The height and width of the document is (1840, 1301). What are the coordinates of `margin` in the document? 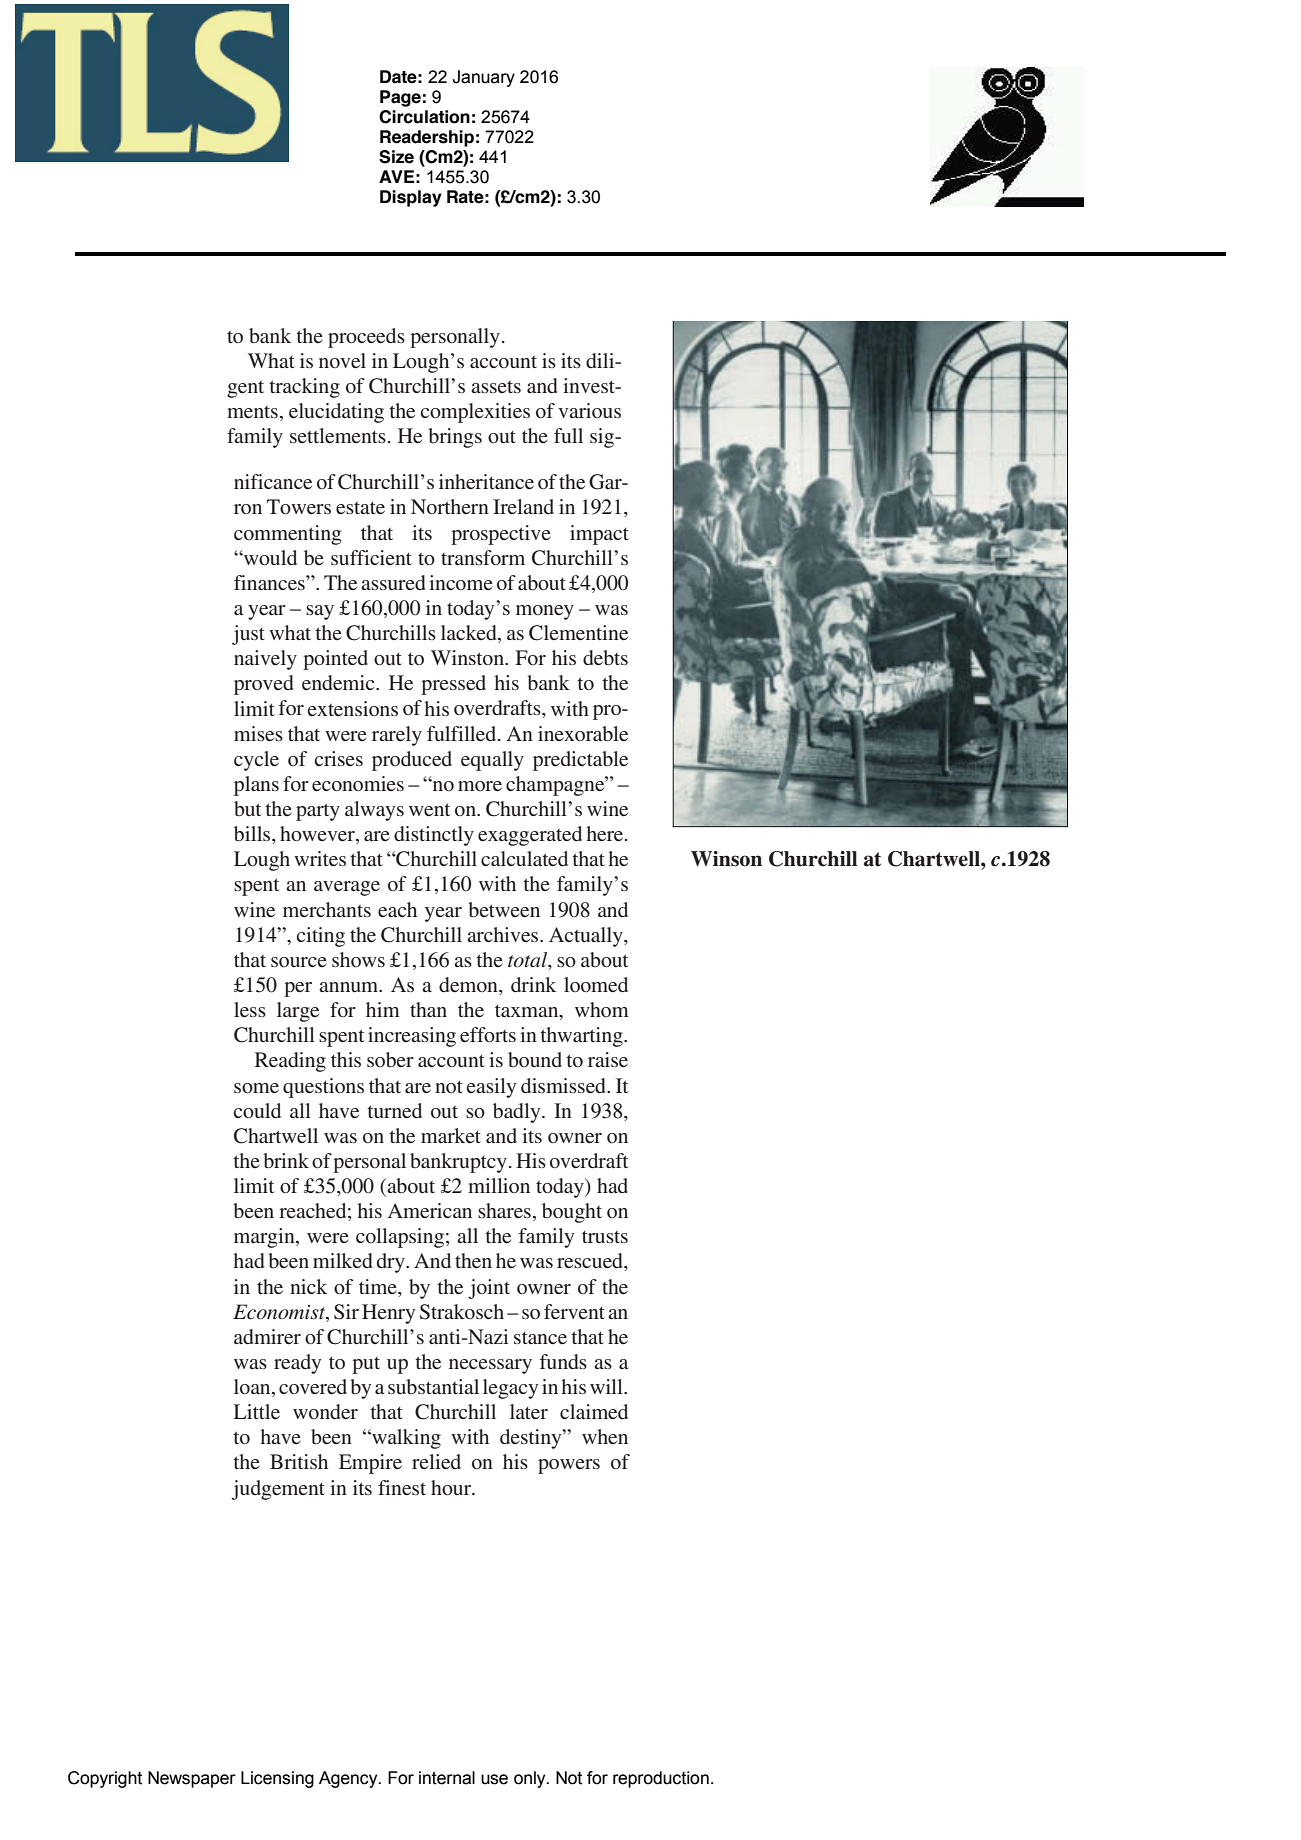 It's located at (265, 1238).
